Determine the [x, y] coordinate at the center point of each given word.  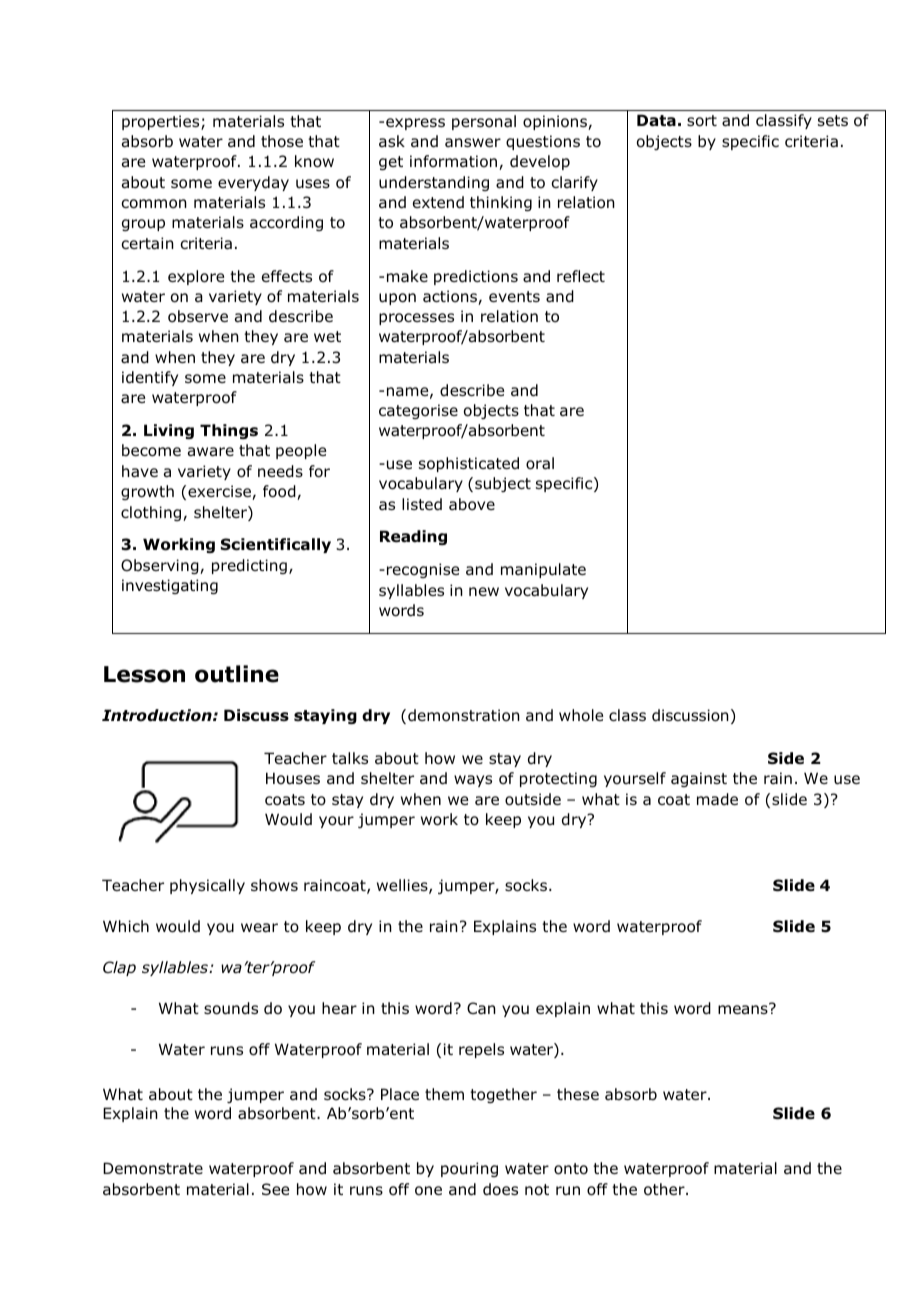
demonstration [464, 715]
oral [540, 463]
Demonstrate [153, 1168]
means [744, 1009]
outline [237, 674]
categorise [418, 411]
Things [229, 431]
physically [207, 886]
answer [473, 142]
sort [702, 121]
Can [481, 1008]
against [699, 779]
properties [162, 122]
